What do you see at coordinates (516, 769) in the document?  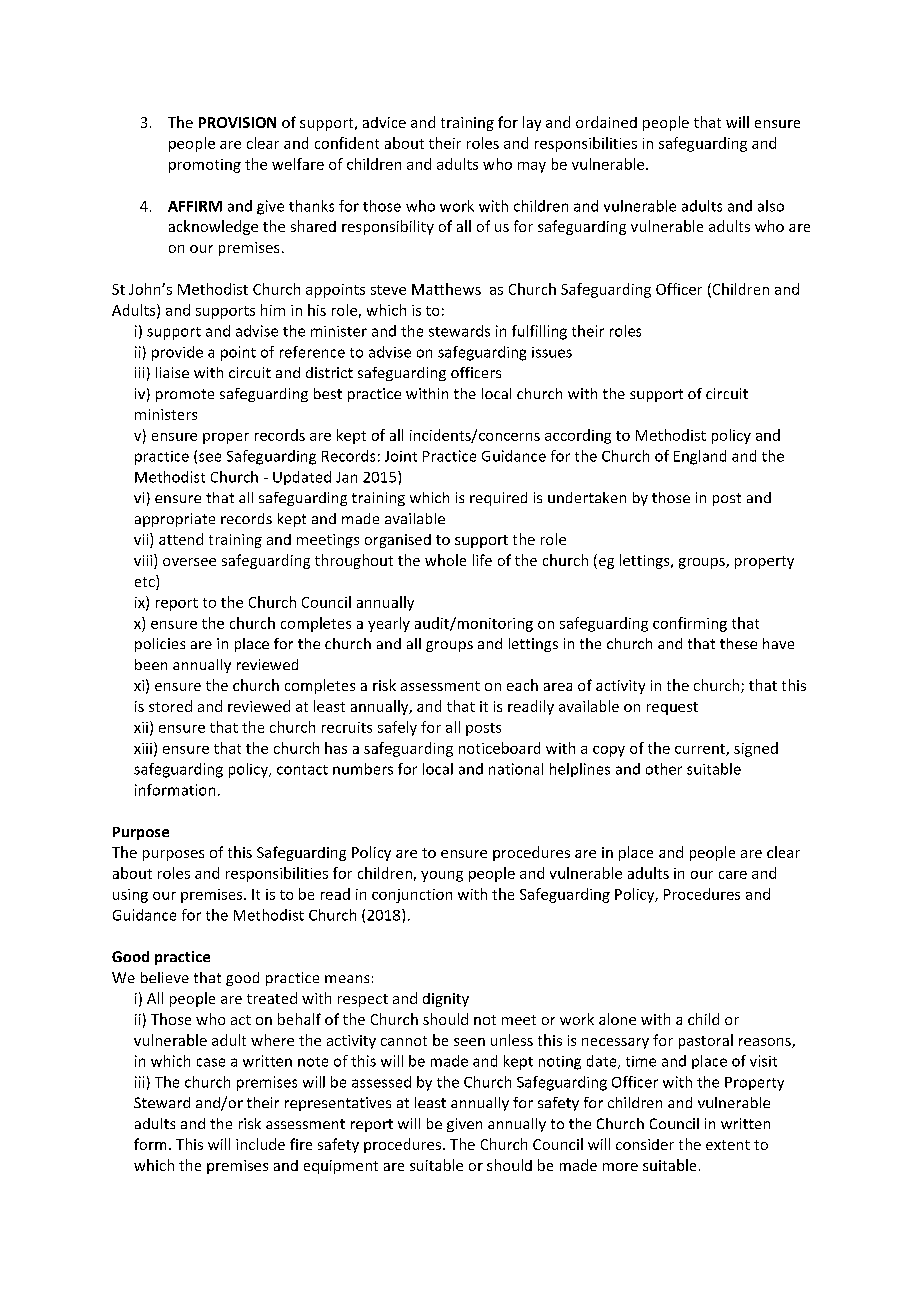 I see `national` at bounding box center [516, 769].
